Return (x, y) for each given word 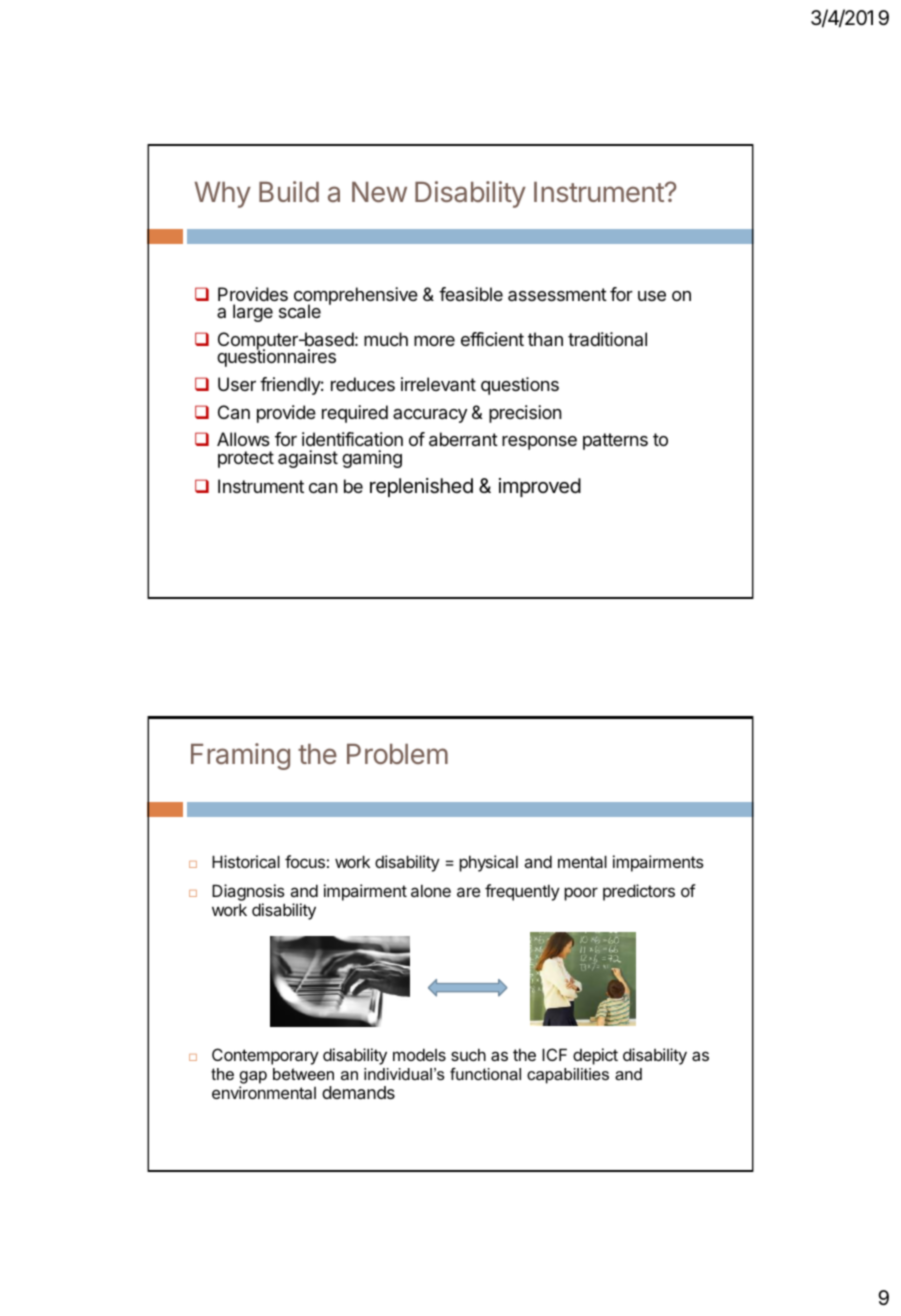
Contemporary (265, 1056)
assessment (557, 294)
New (379, 192)
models (419, 1054)
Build (289, 191)
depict (595, 1056)
